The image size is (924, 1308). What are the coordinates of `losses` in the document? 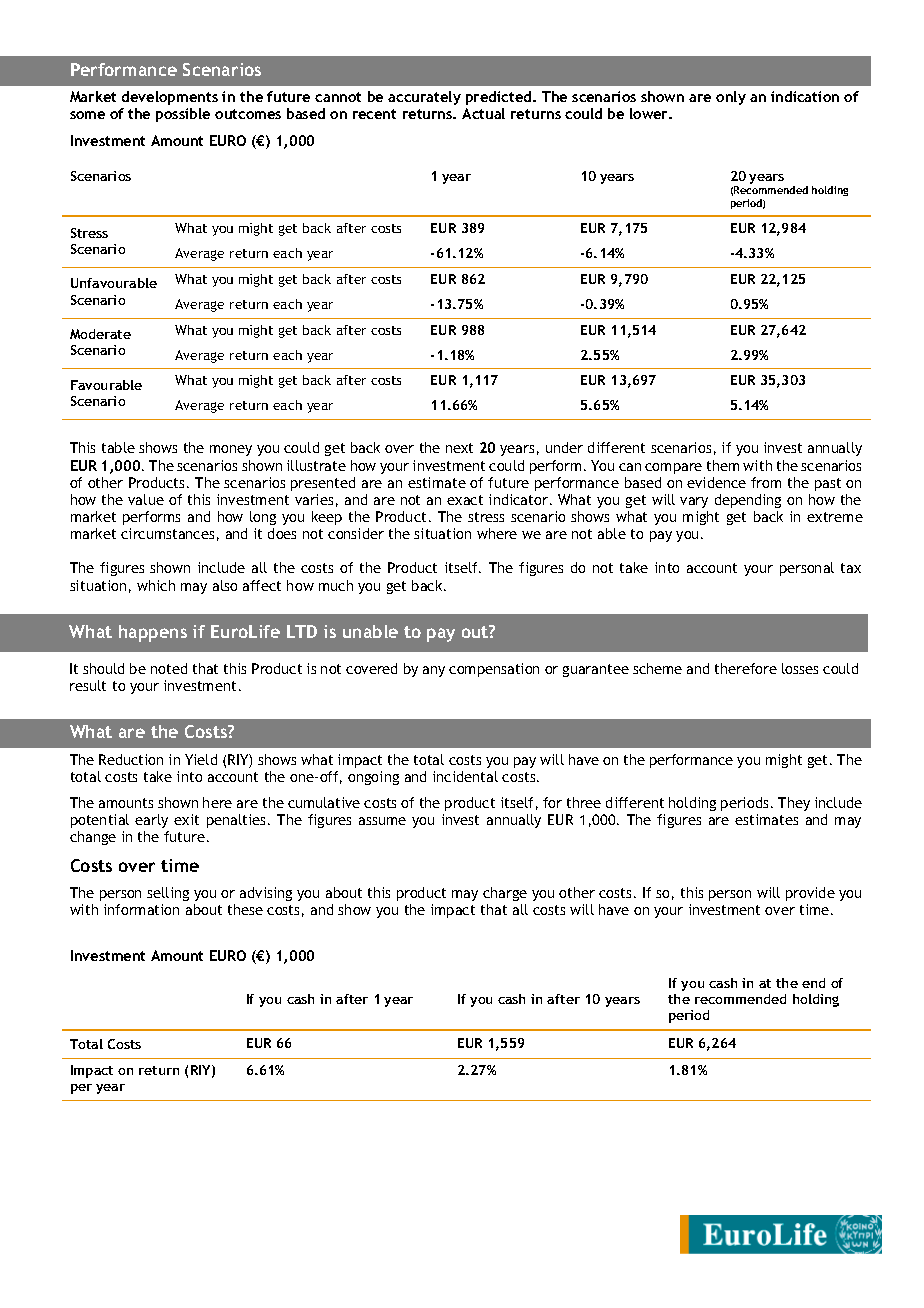 It's located at (800, 668).
